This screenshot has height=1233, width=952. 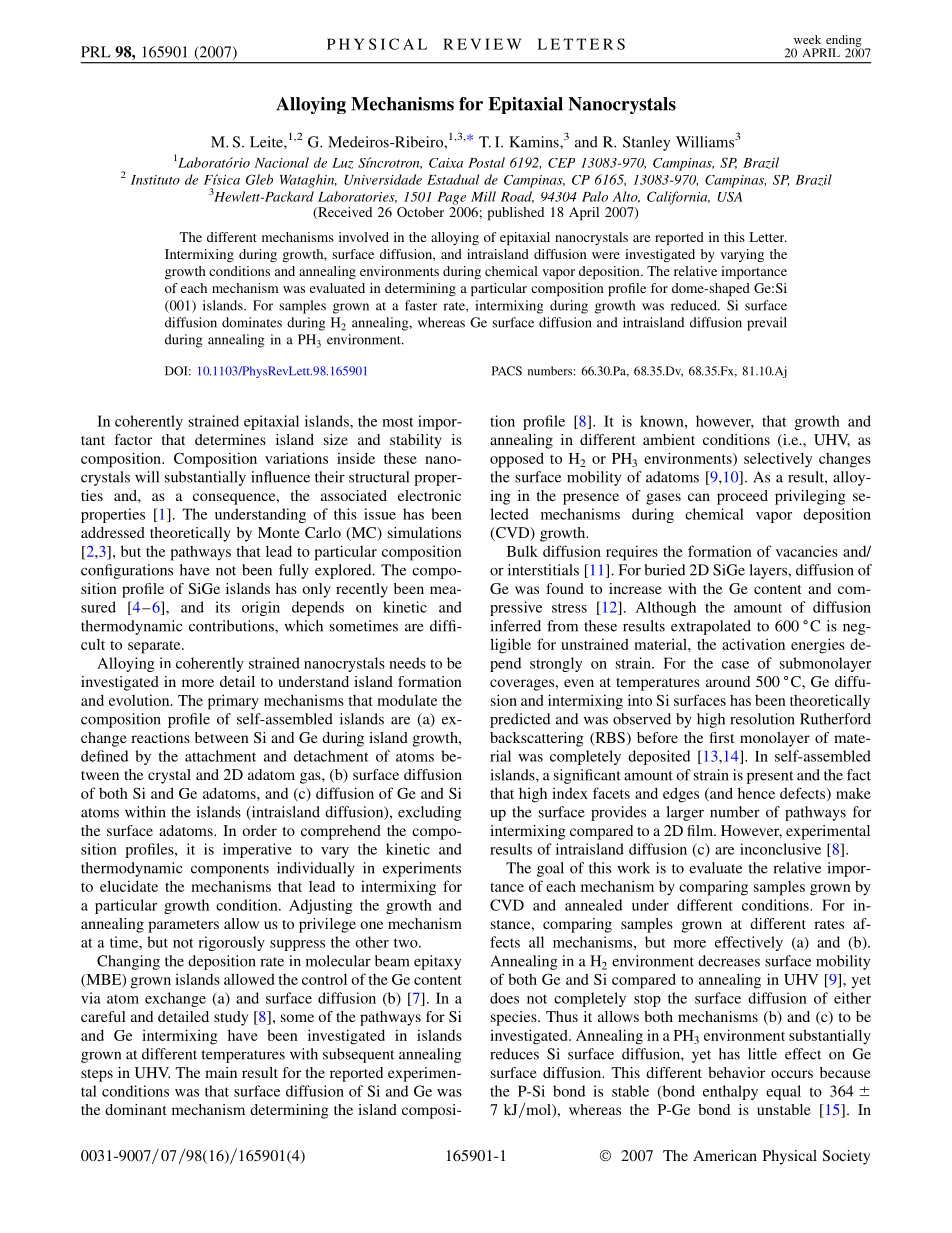 What do you see at coordinates (711, 627) in the screenshot?
I see `extrapolated` at bounding box center [711, 627].
